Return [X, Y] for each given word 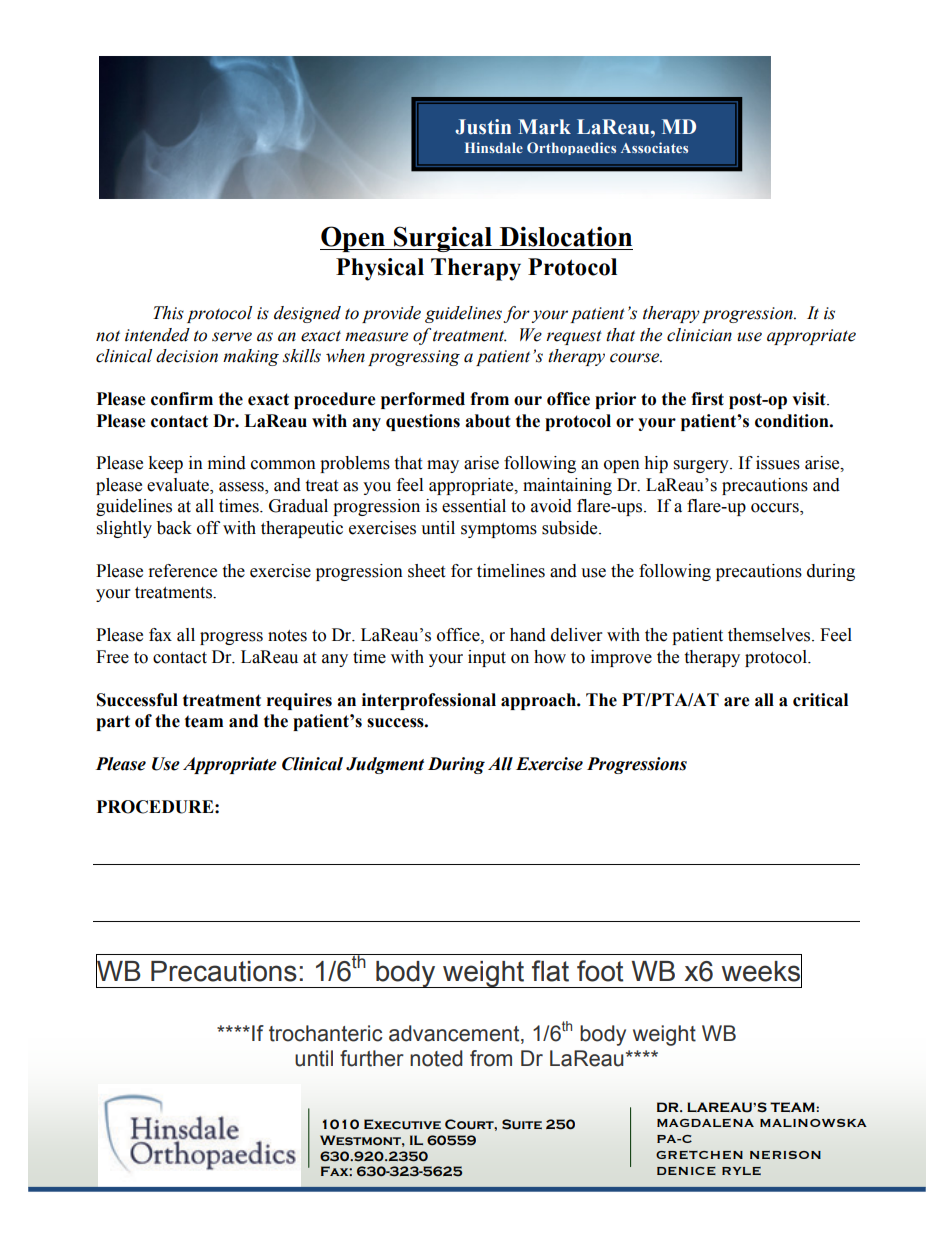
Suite [522, 1124]
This [168, 313]
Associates [654, 147]
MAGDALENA [705, 1123]
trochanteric [325, 1033]
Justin [483, 127]
